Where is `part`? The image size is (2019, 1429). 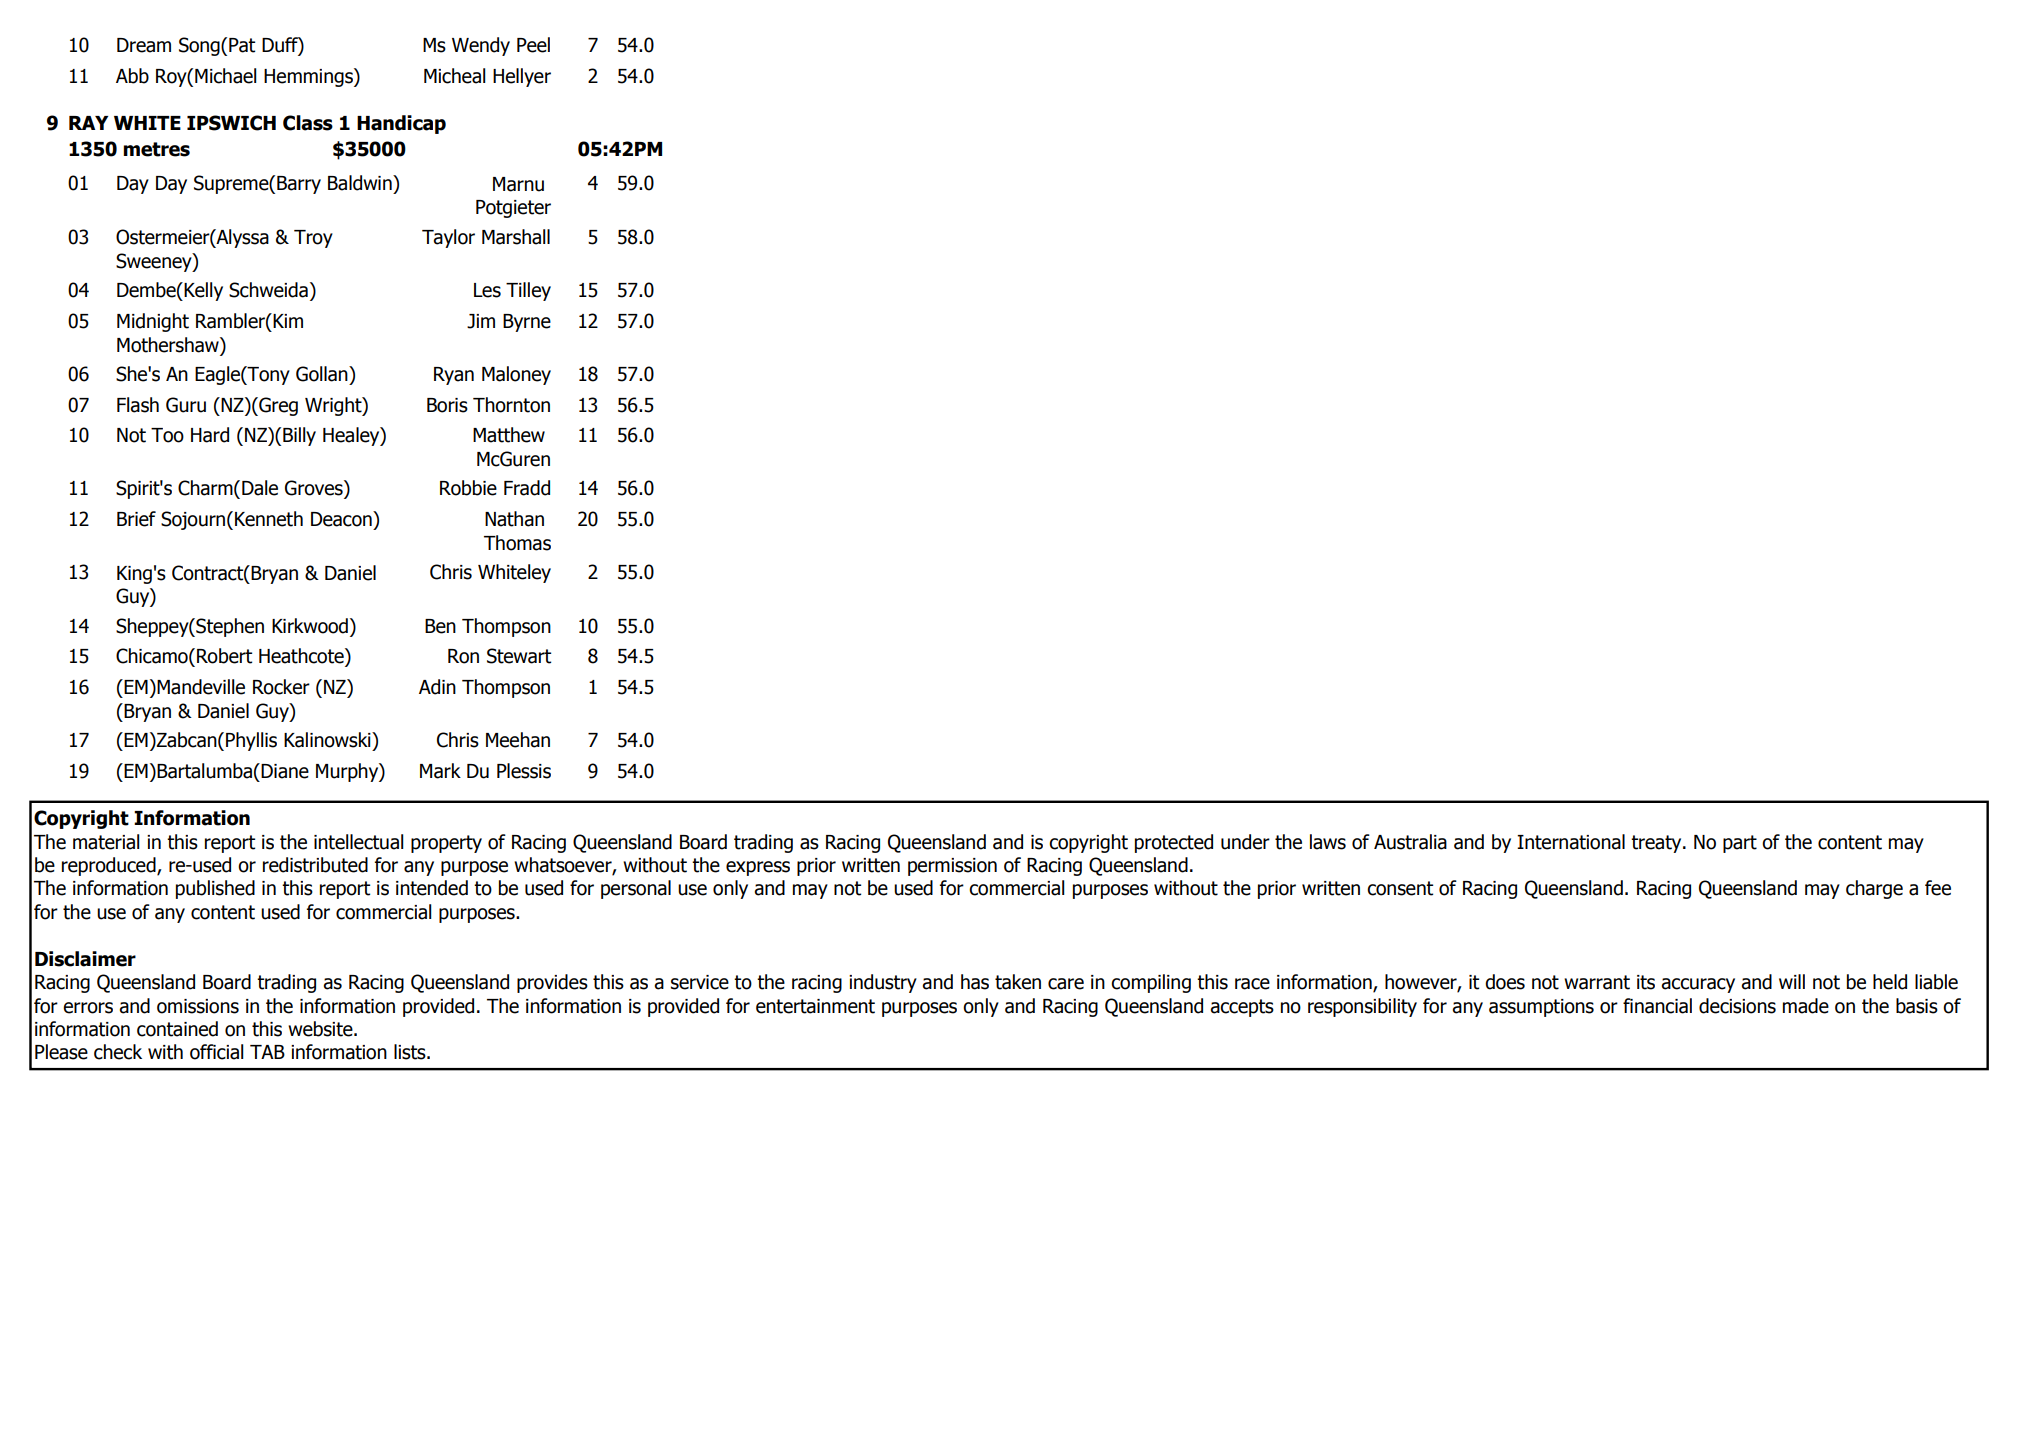
part is located at coordinates (1740, 844).
